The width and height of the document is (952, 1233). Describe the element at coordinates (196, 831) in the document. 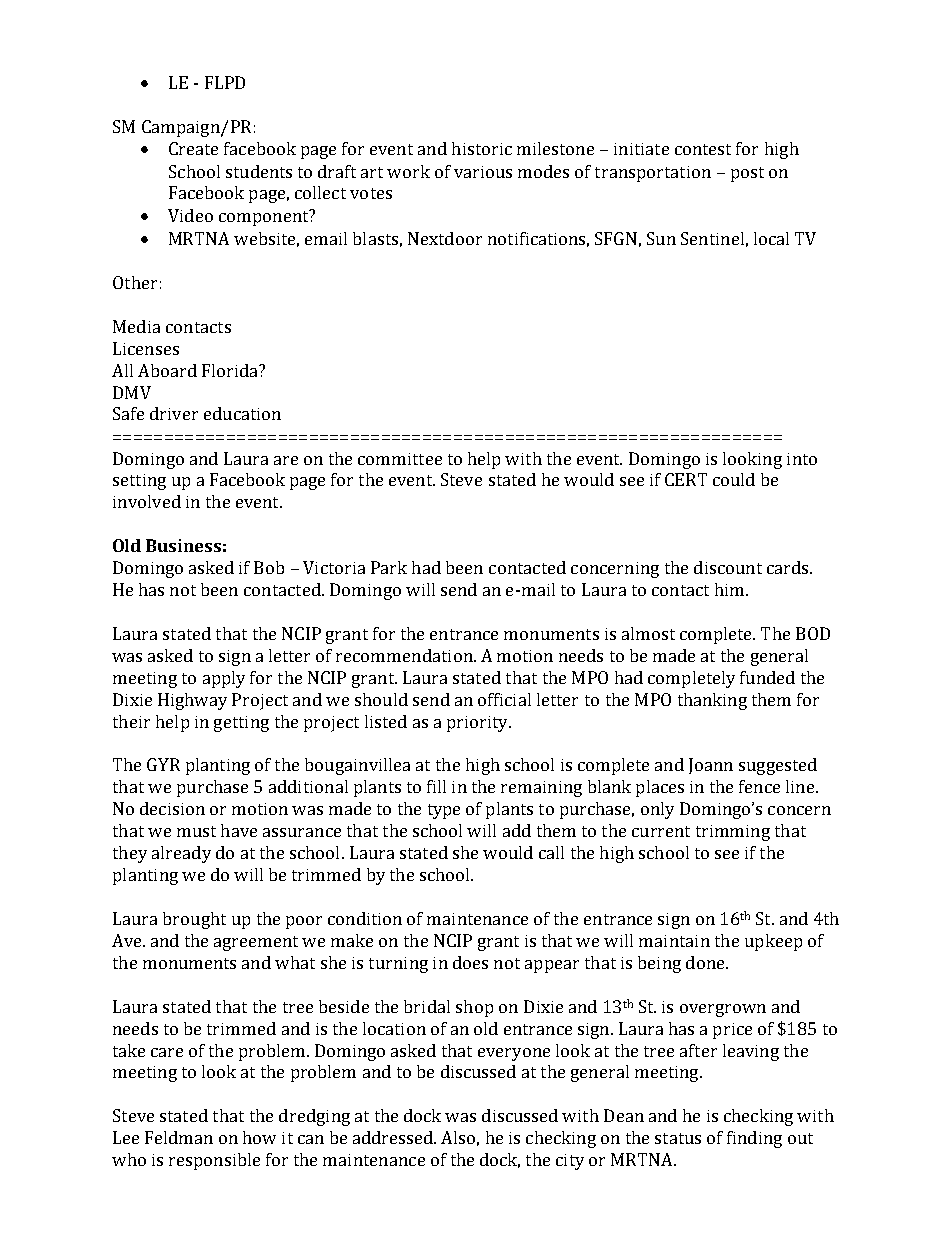

I see `must` at that location.
